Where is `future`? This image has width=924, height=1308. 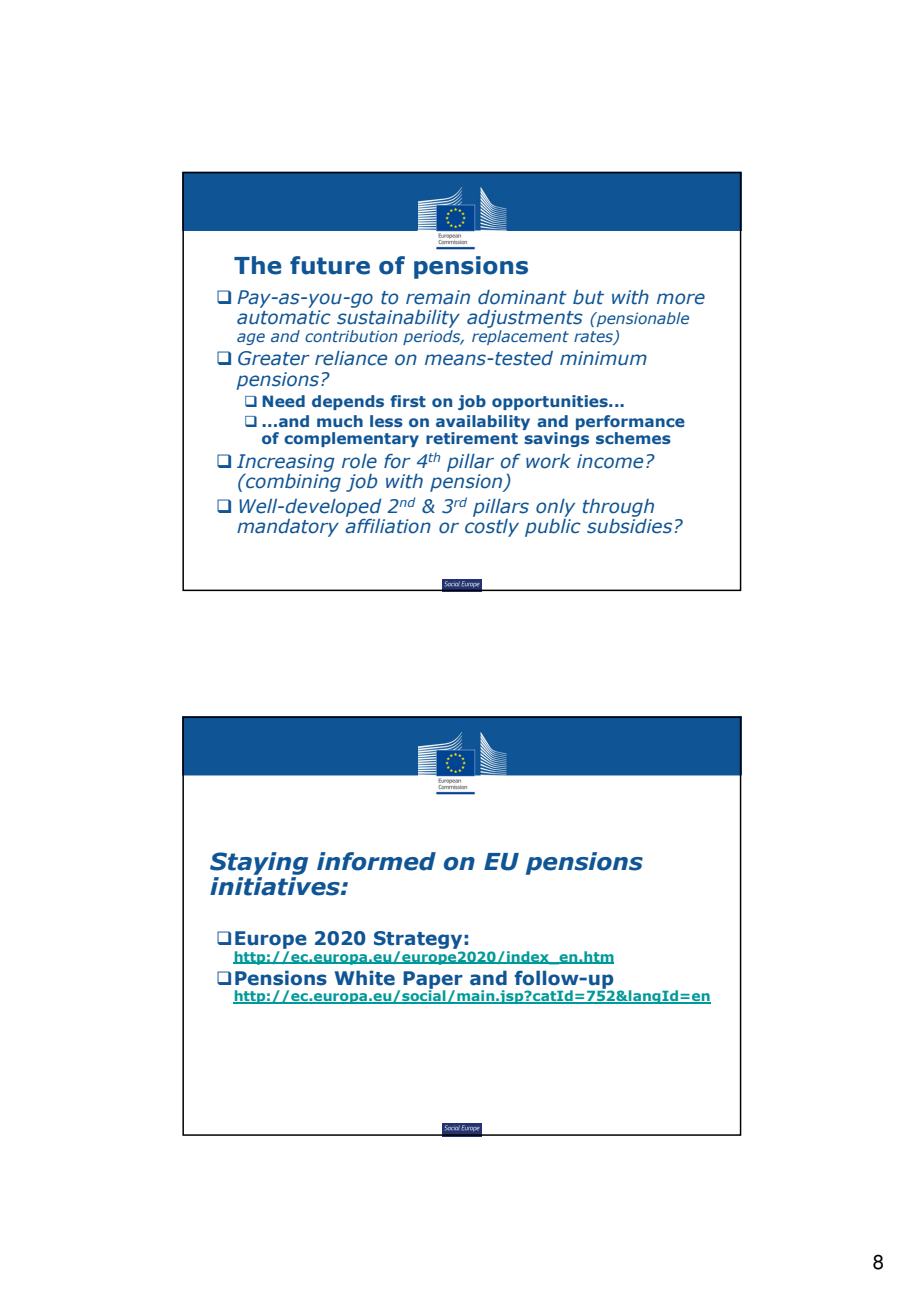 future is located at coordinates (330, 265).
